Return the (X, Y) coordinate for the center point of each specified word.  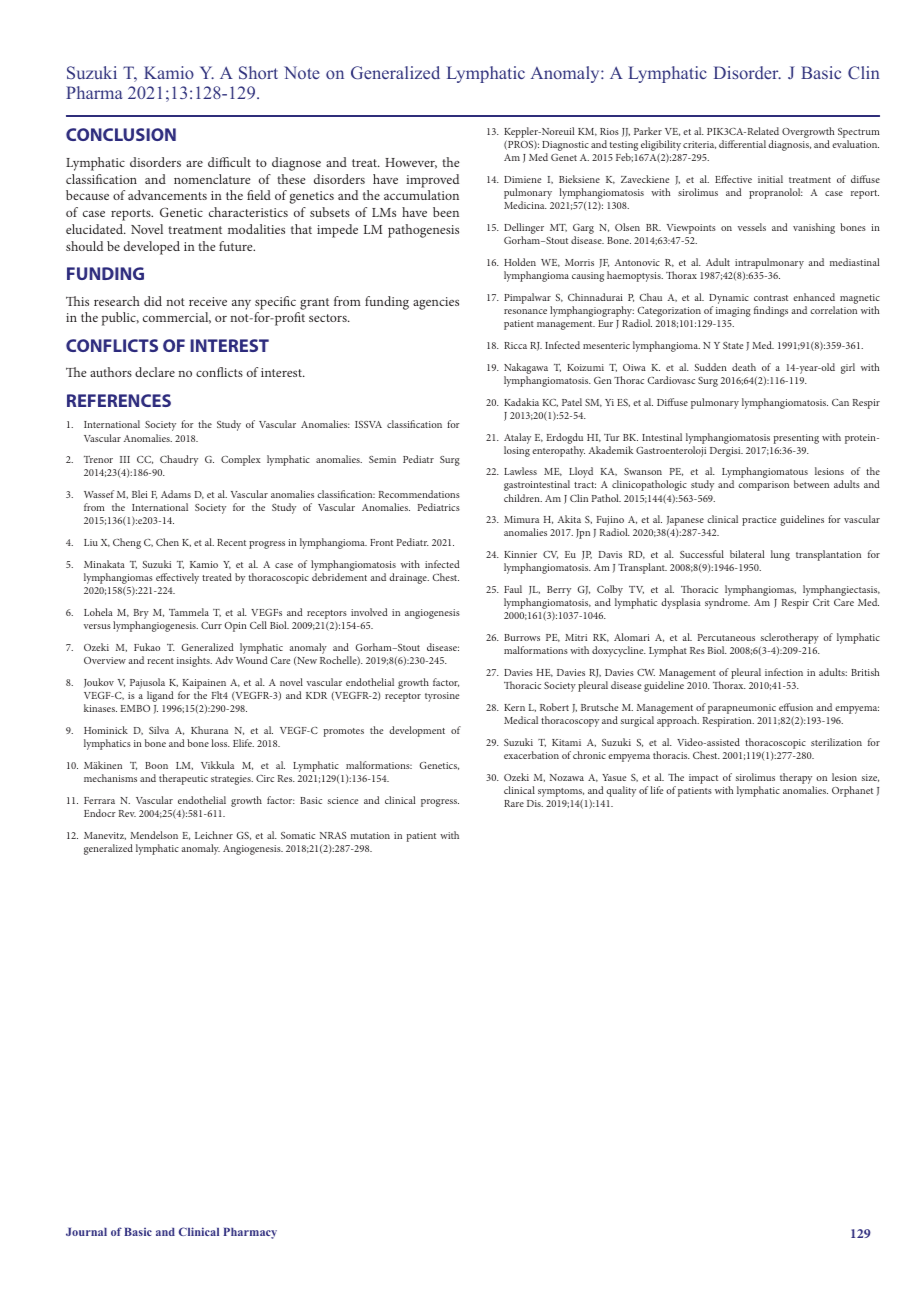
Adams (176, 494)
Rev (127, 813)
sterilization (836, 742)
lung (780, 555)
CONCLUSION (121, 134)
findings (771, 311)
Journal (86, 1232)
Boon (156, 765)
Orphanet (852, 791)
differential (742, 144)
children (523, 498)
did (153, 301)
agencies (436, 303)
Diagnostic (565, 147)
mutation (370, 835)
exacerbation (531, 755)
